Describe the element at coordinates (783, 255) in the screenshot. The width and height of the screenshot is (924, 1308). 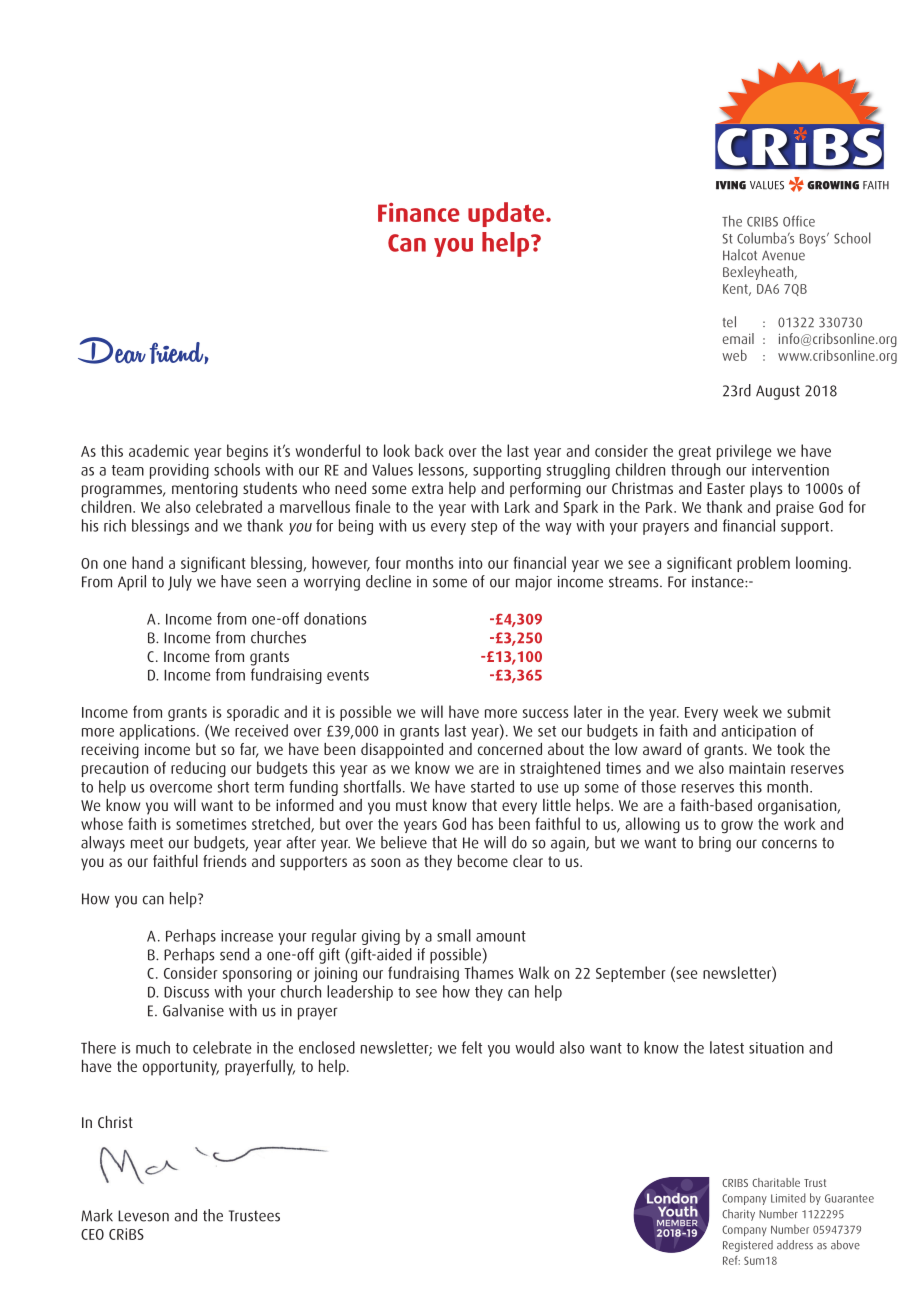
I see `Avenue` at that location.
